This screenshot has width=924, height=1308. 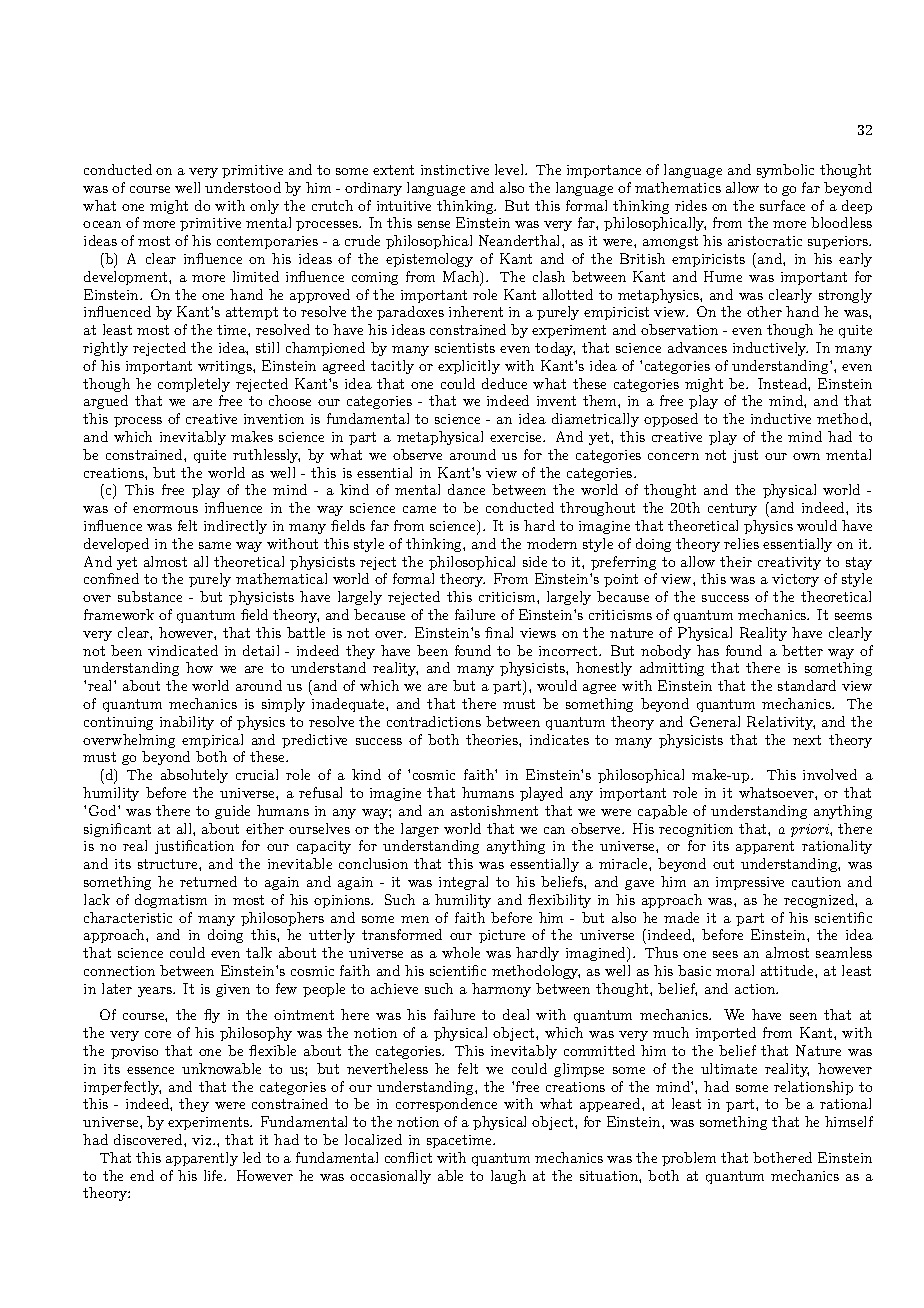 What do you see at coordinates (455, 170) in the screenshot?
I see `instinctive` at bounding box center [455, 170].
